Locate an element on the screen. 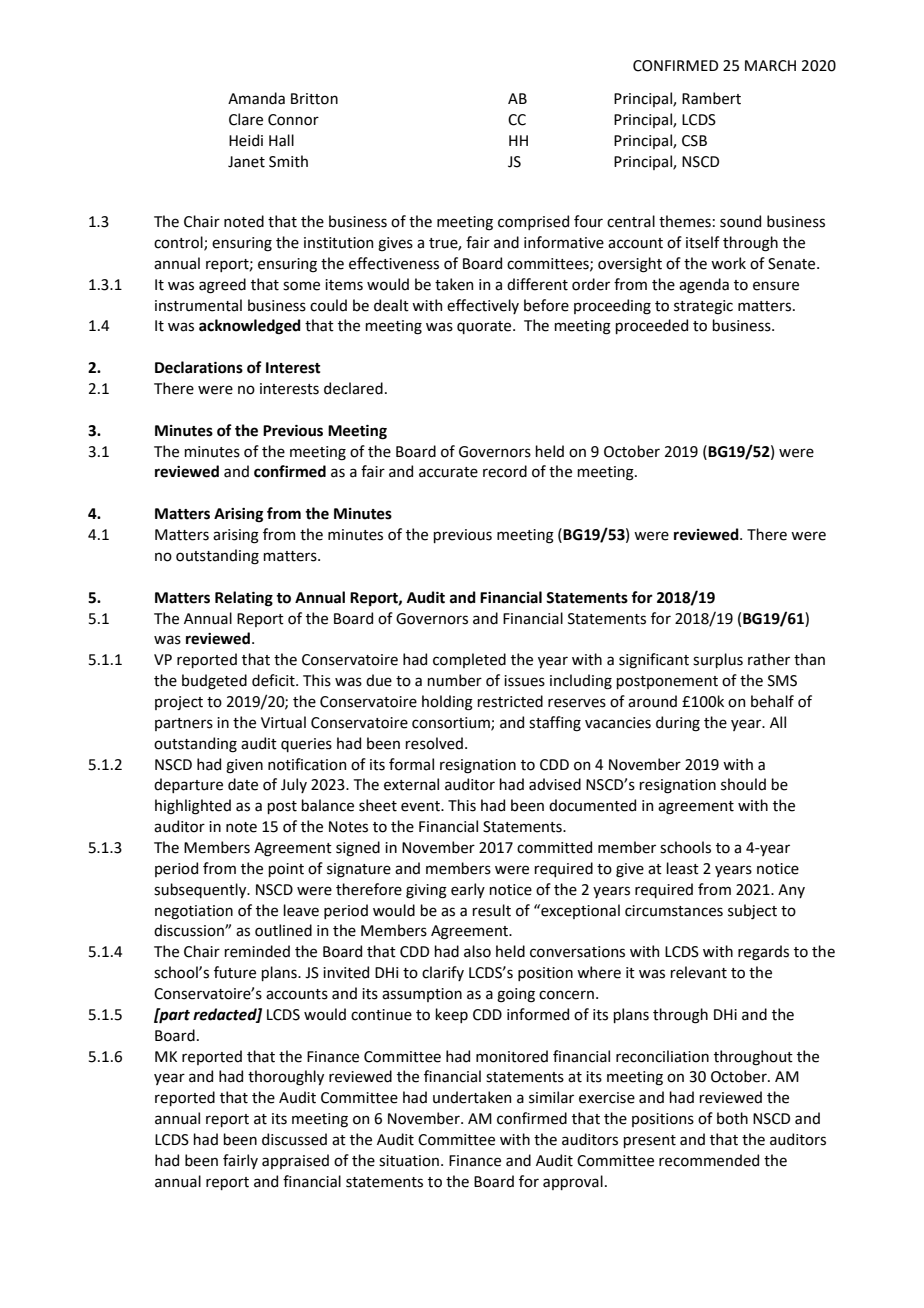  Amanda is located at coordinates (256, 98).
